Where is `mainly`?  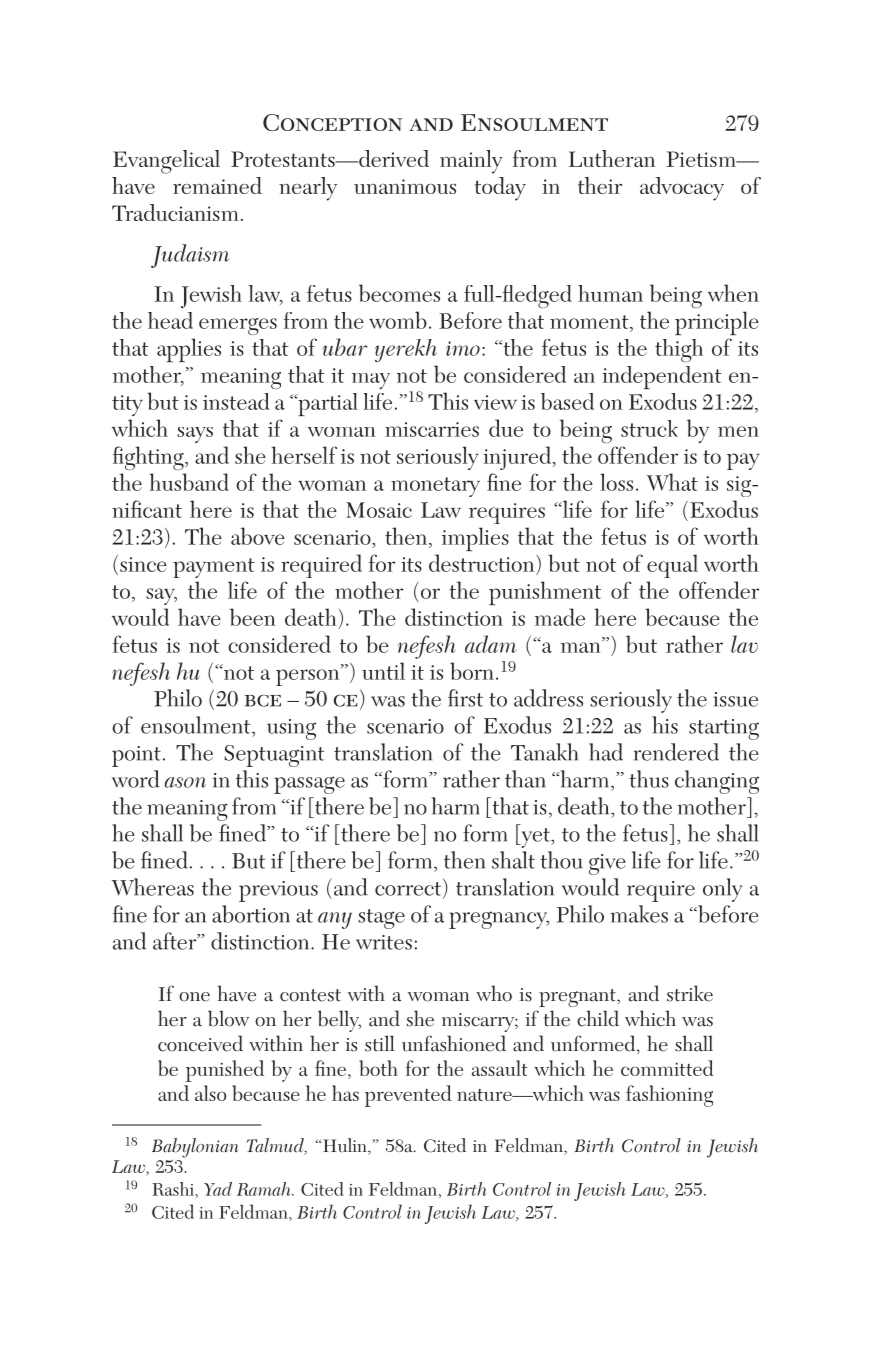 mainly is located at coordinates (471, 162).
